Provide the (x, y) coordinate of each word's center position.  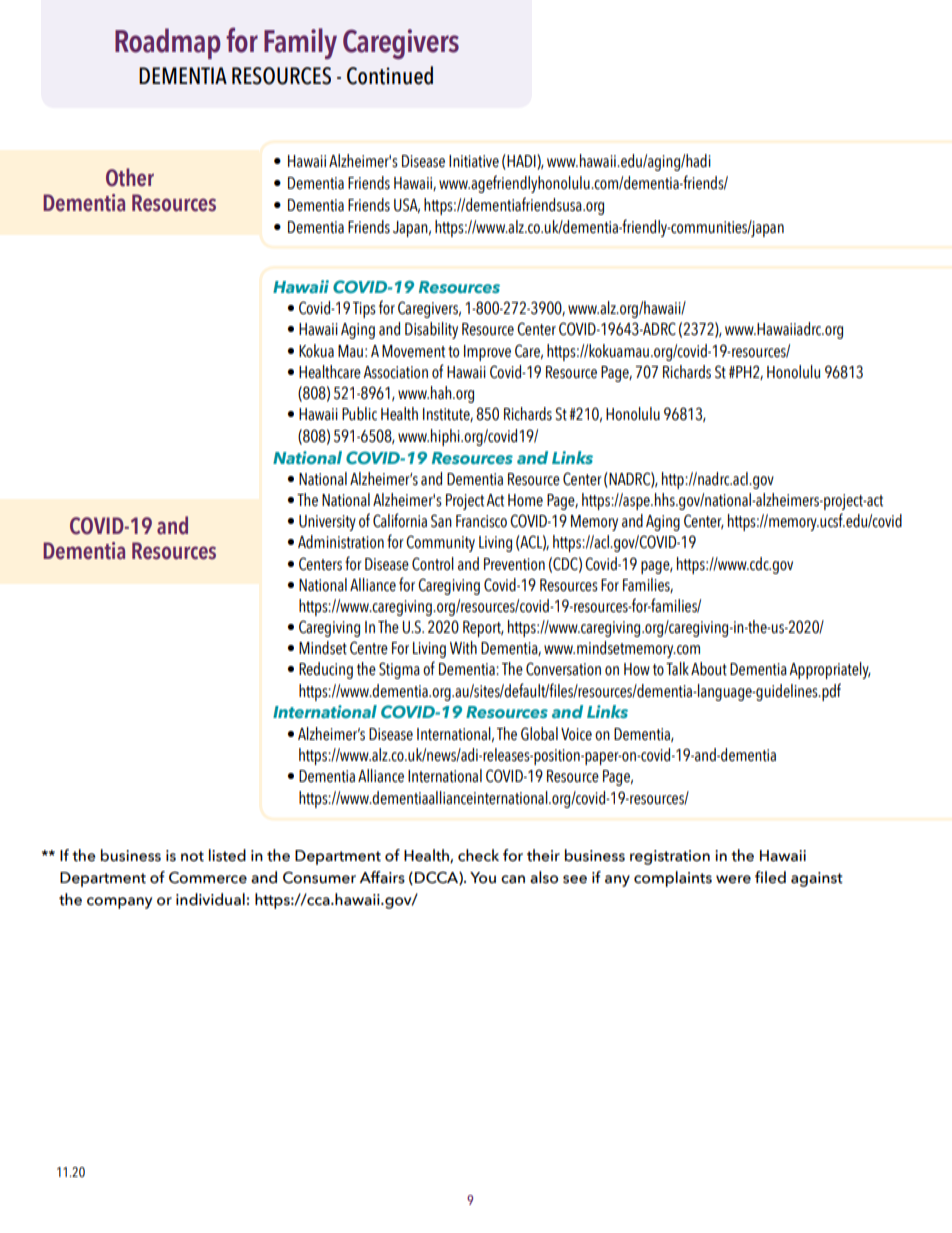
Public (359, 414)
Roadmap (168, 43)
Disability (431, 330)
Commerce (208, 878)
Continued (390, 75)
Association (395, 372)
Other (130, 177)
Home (525, 500)
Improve (487, 353)
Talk (677, 669)
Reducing (326, 670)
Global (539, 734)
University (327, 523)
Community (440, 543)
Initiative (474, 161)
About (709, 669)
